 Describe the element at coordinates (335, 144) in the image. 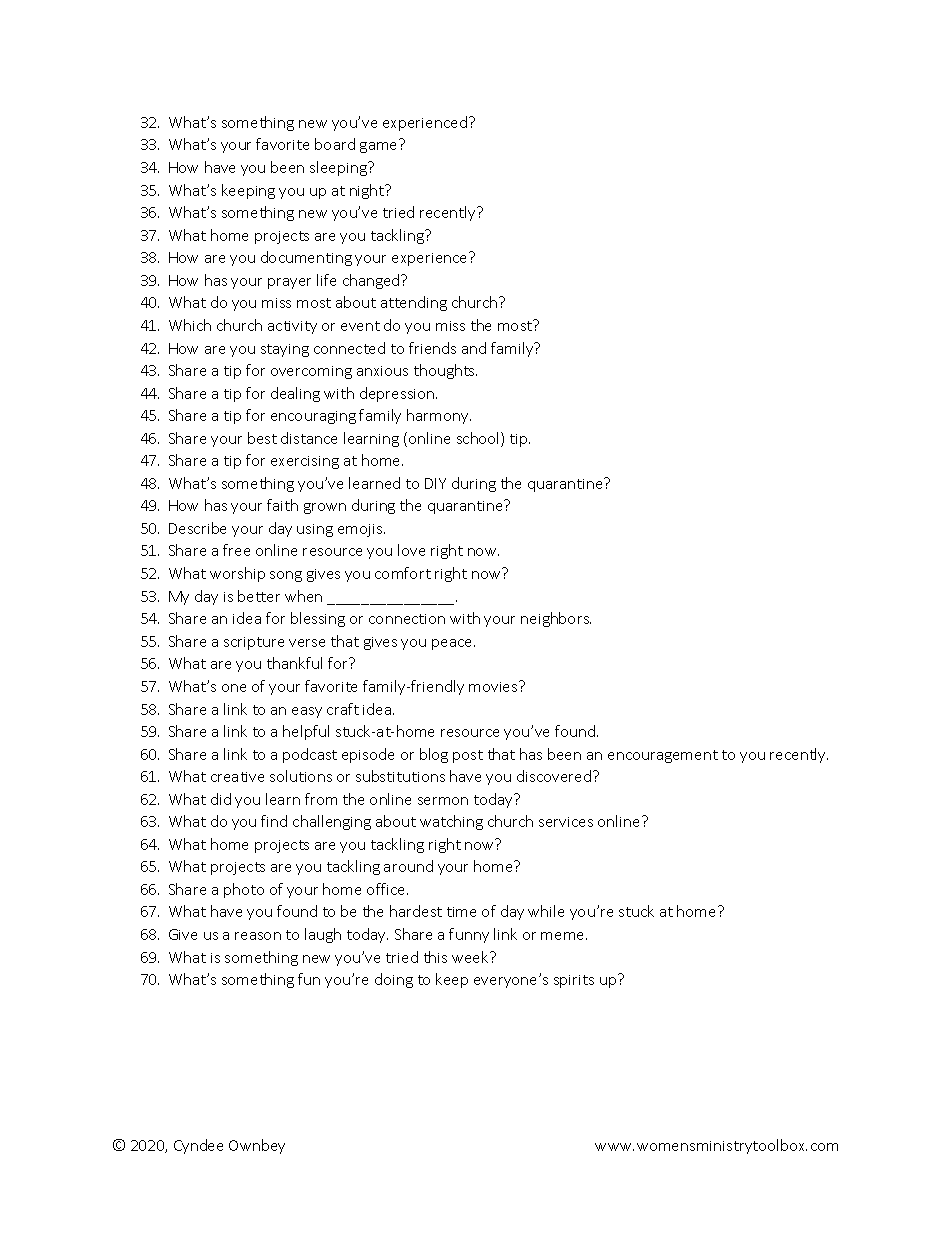

I see `board` at that location.
